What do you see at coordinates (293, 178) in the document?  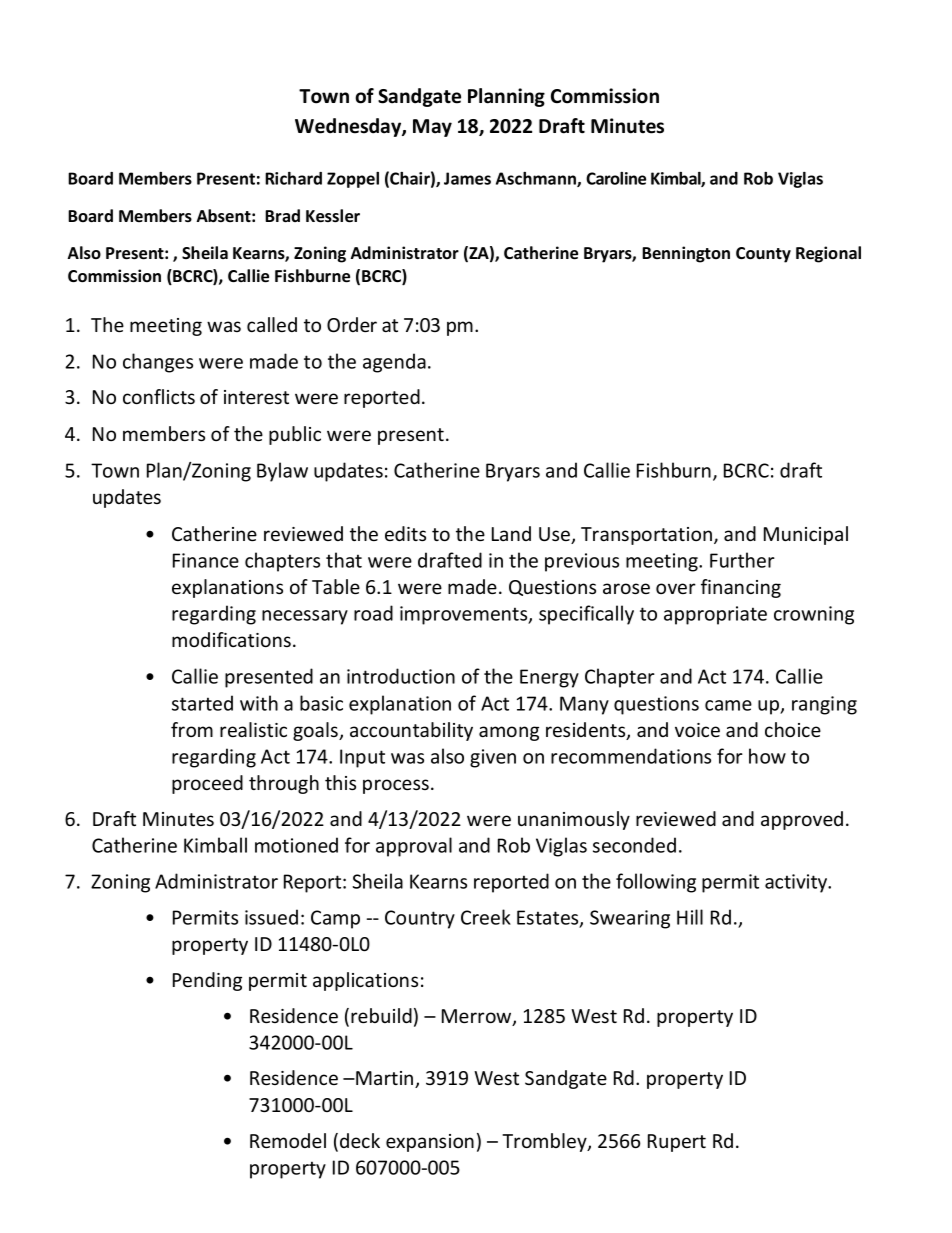 I see `Richard` at bounding box center [293, 178].
